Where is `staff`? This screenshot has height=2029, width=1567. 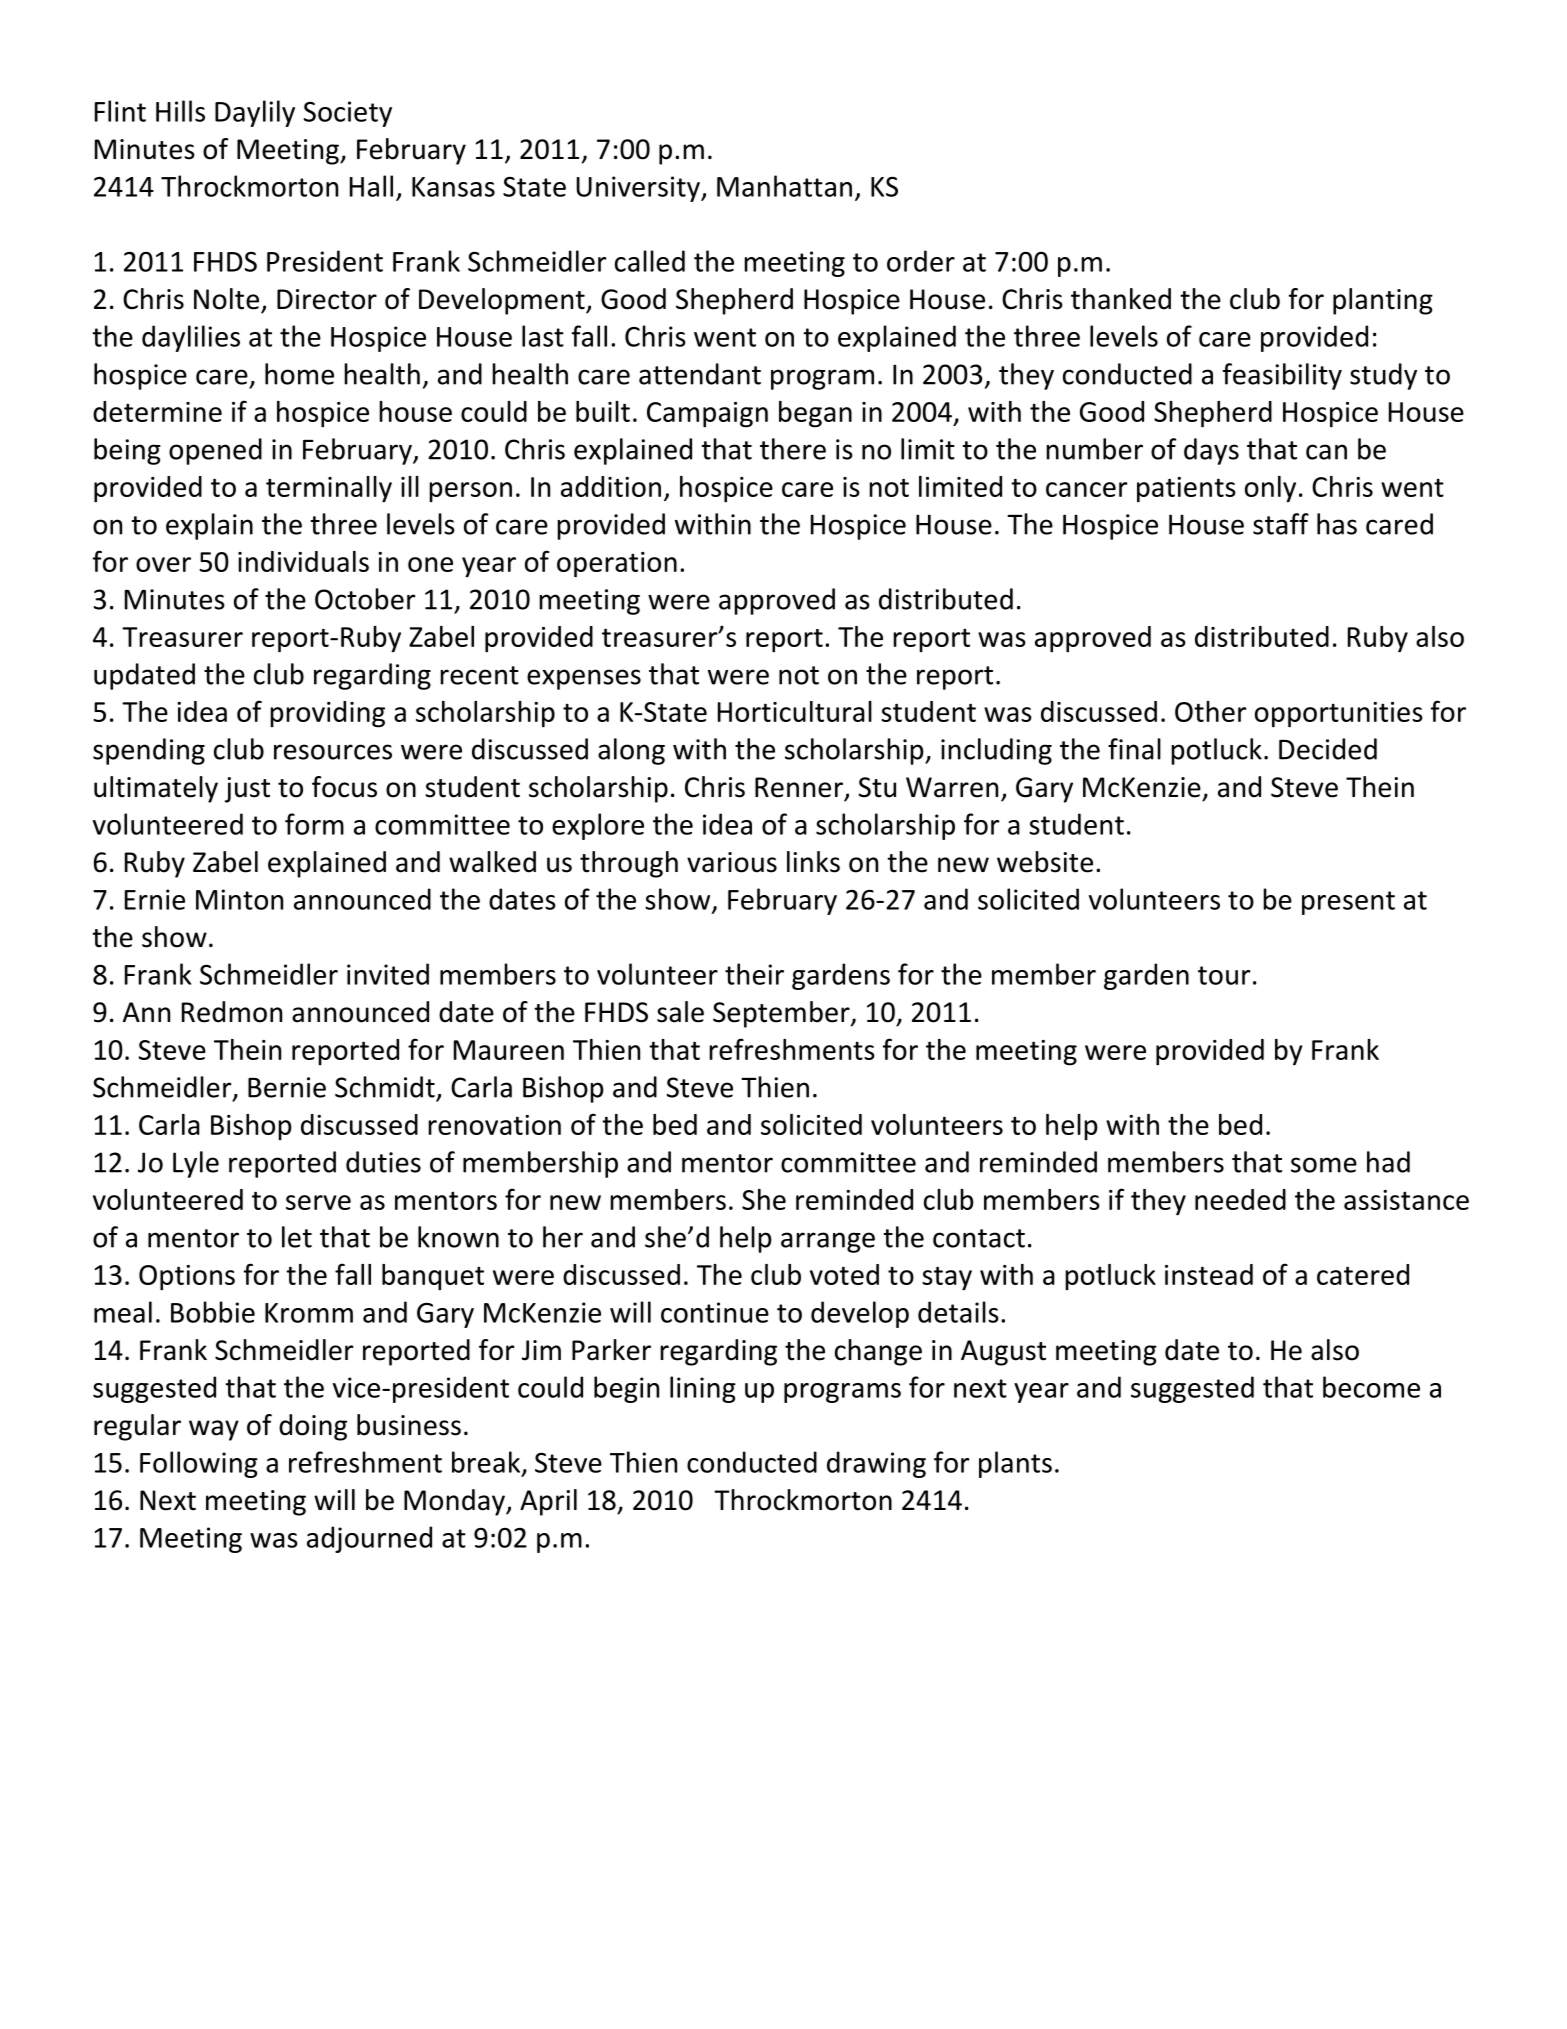
staff is located at coordinates (1281, 524).
